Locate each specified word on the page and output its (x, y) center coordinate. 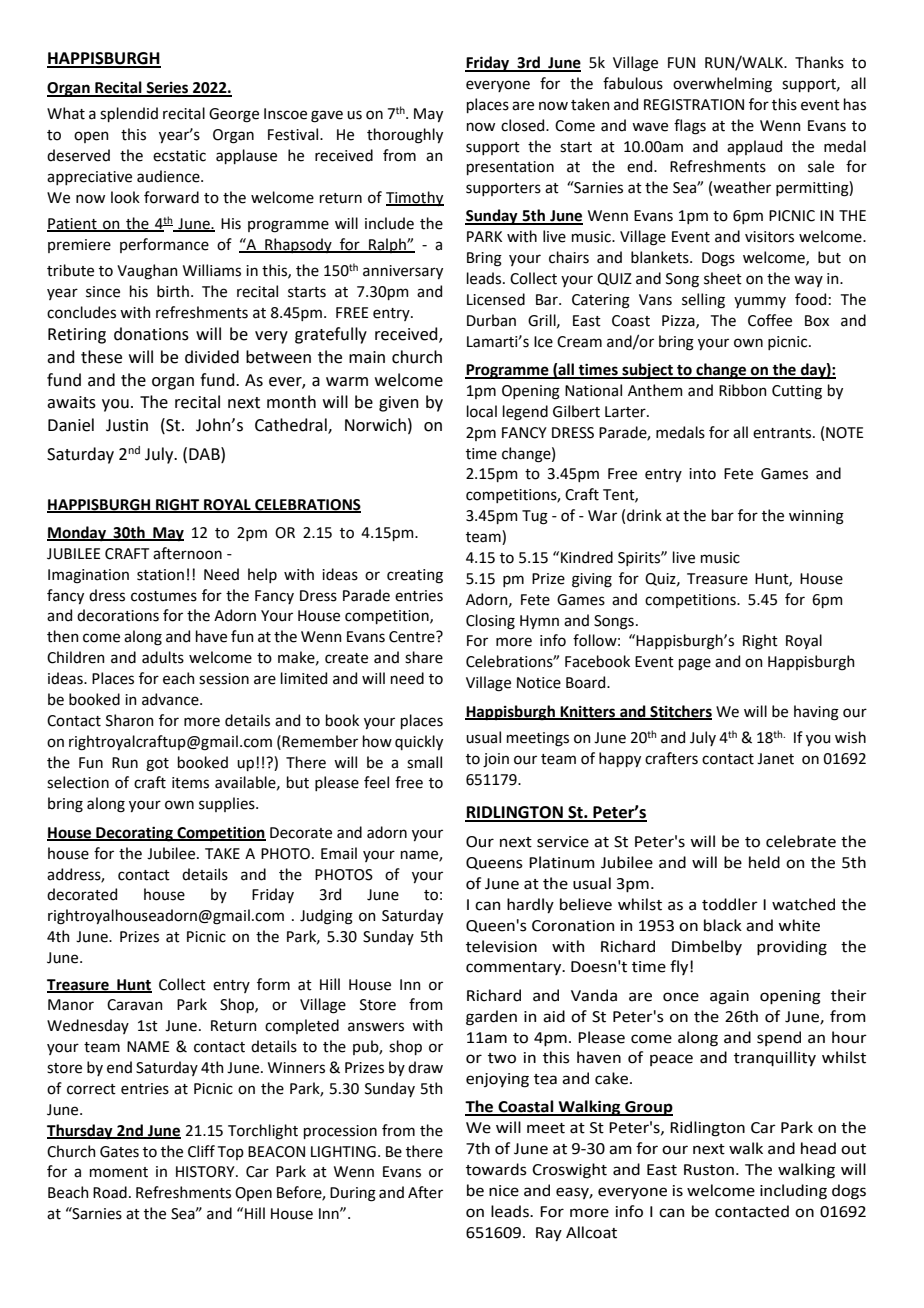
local (482, 411)
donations (151, 334)
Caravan (135, 1005)
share (424, 657)
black (723, 925)
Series (167, 89)
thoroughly (405, 136)
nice (504, 1191)
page (695, 664)
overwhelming (722, 85)
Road (110, 1192)
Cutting (797, 392)
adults (163, 657)
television (501, 946)
